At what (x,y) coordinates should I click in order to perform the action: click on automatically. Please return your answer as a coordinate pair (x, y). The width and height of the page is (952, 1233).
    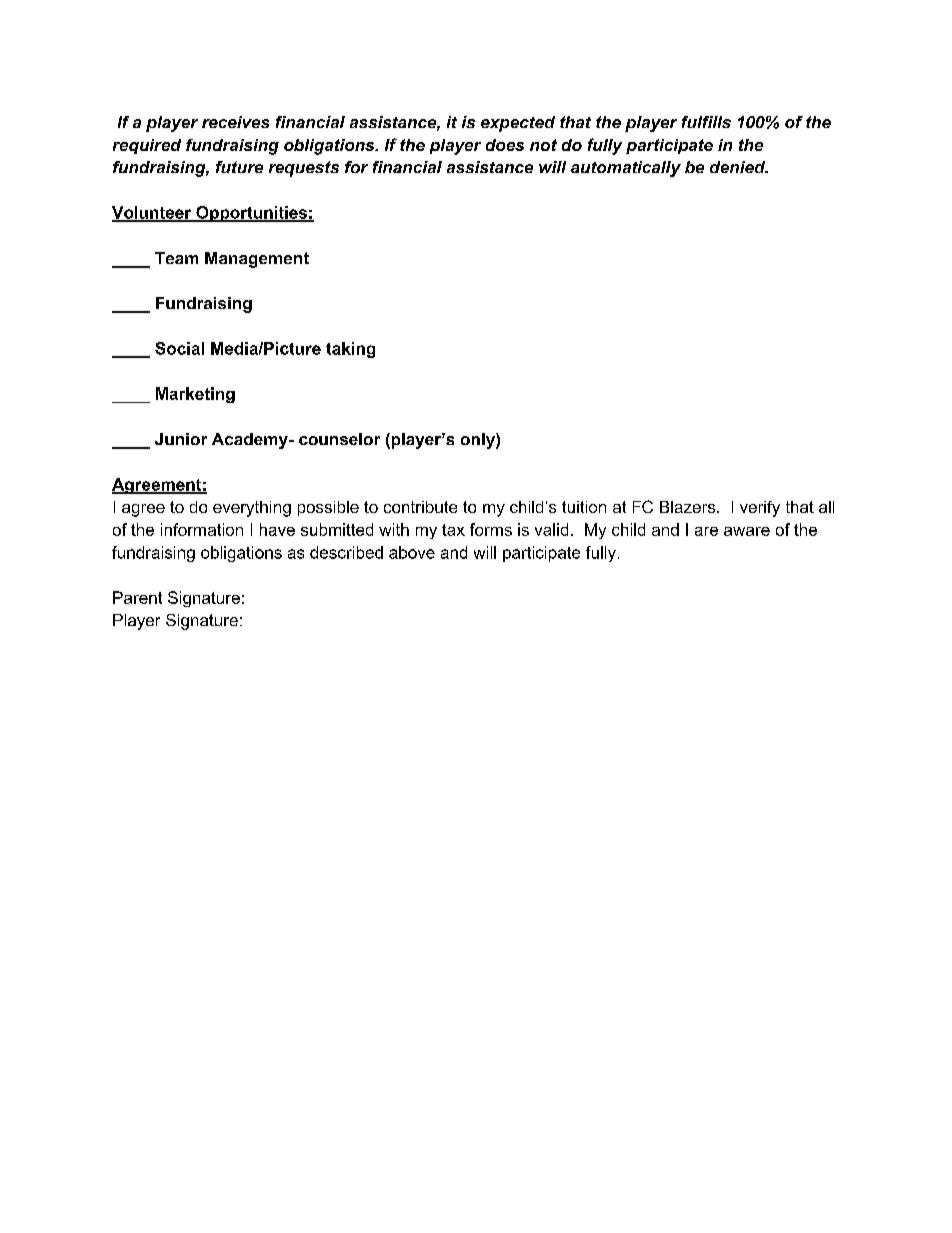
    Looking at the image, I should click on (626, 169).
